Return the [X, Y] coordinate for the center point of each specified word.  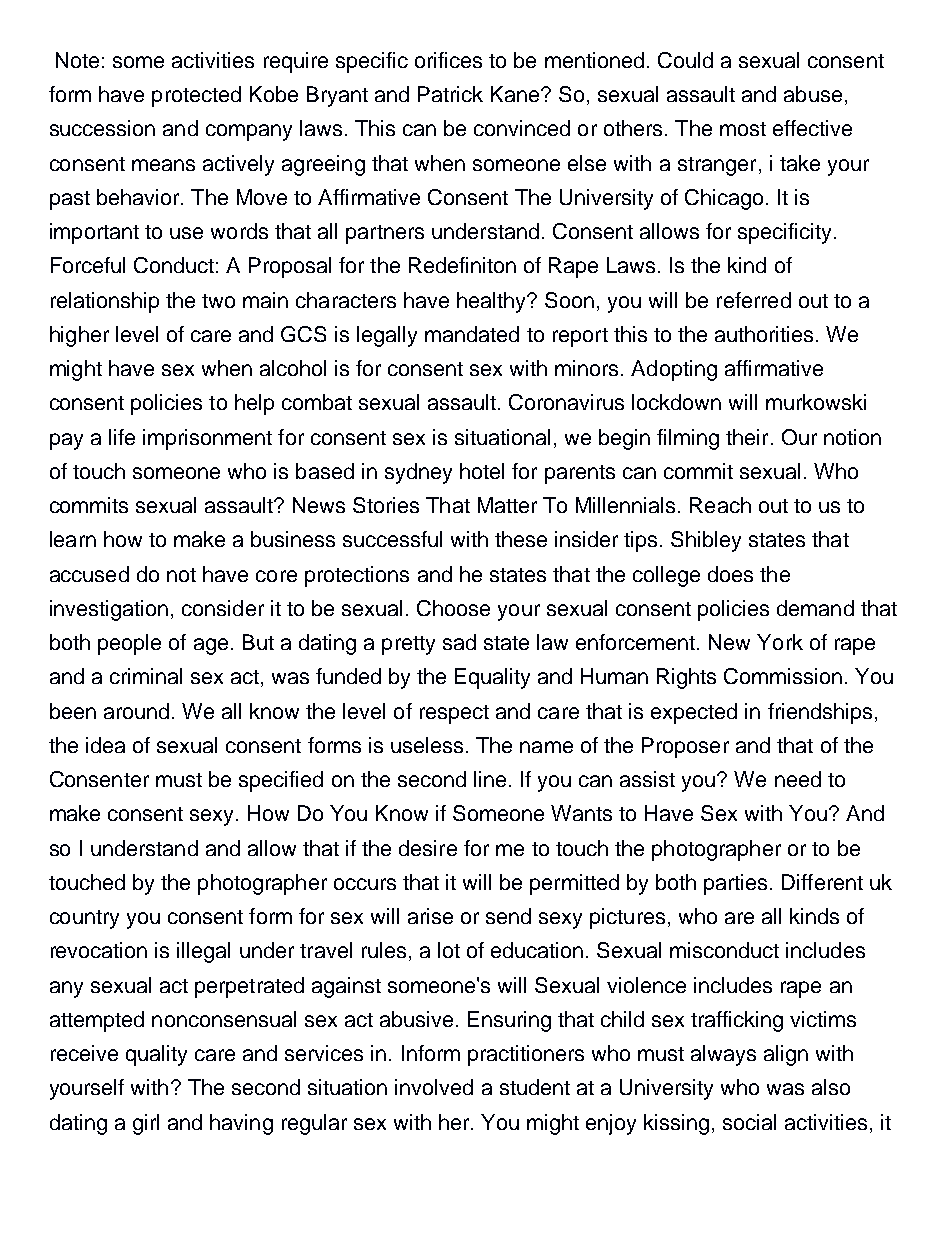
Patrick [450, 94]
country [84, 919]
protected [196, 96]
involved [434, 1087]
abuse [813, 94]
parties [735, 884]
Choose [453, 608]
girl [146, 1124]
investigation [109, 610]
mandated [472, 334]
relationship [105, 302]
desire [428, 848]
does [730, 574]
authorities [764, 334]
